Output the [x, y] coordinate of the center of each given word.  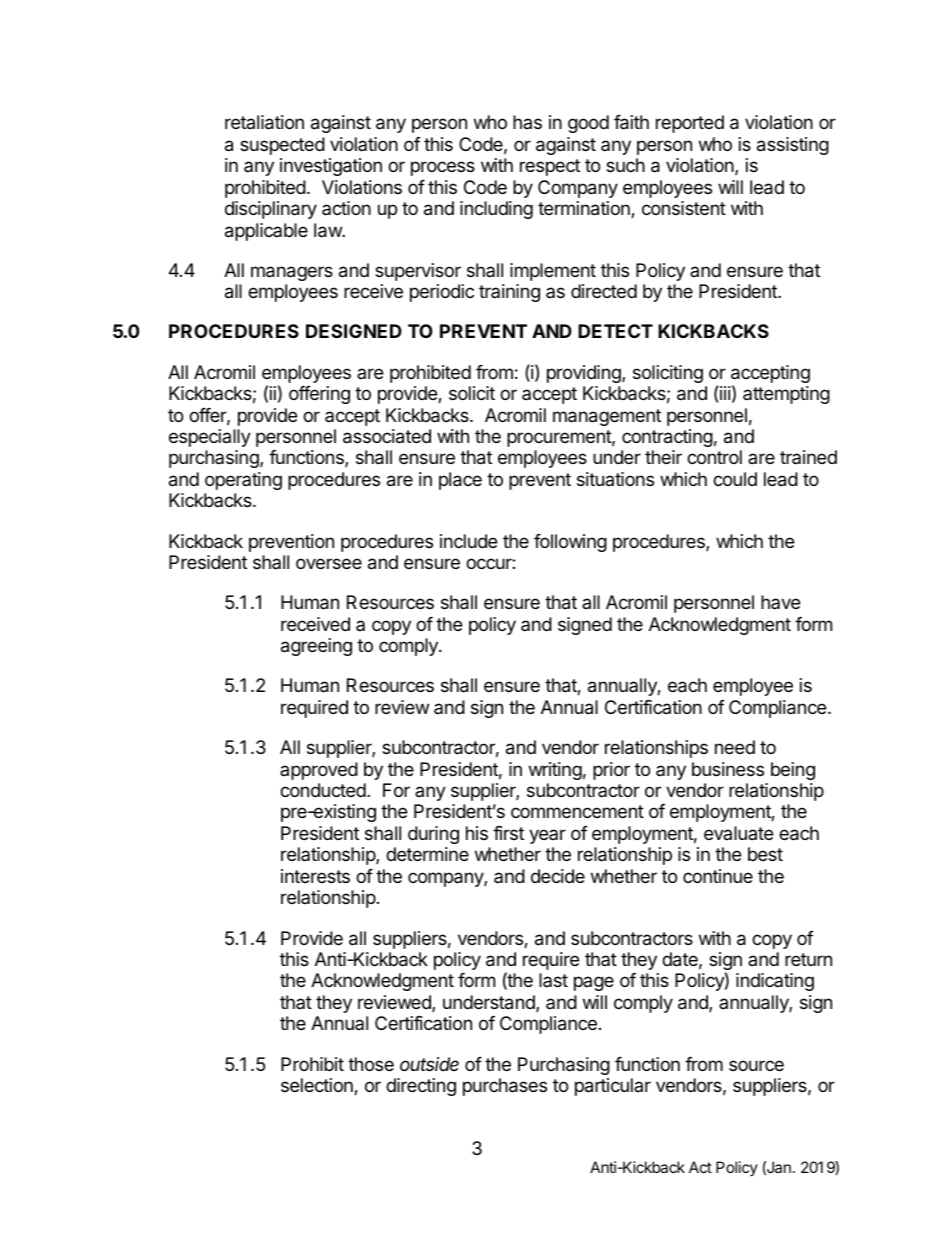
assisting [793, 146]
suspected [282, 146]
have [780, 602]
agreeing [316, 647]
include [468, 541]
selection [318, 1086]
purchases [505, 1087]
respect [550, 167]
